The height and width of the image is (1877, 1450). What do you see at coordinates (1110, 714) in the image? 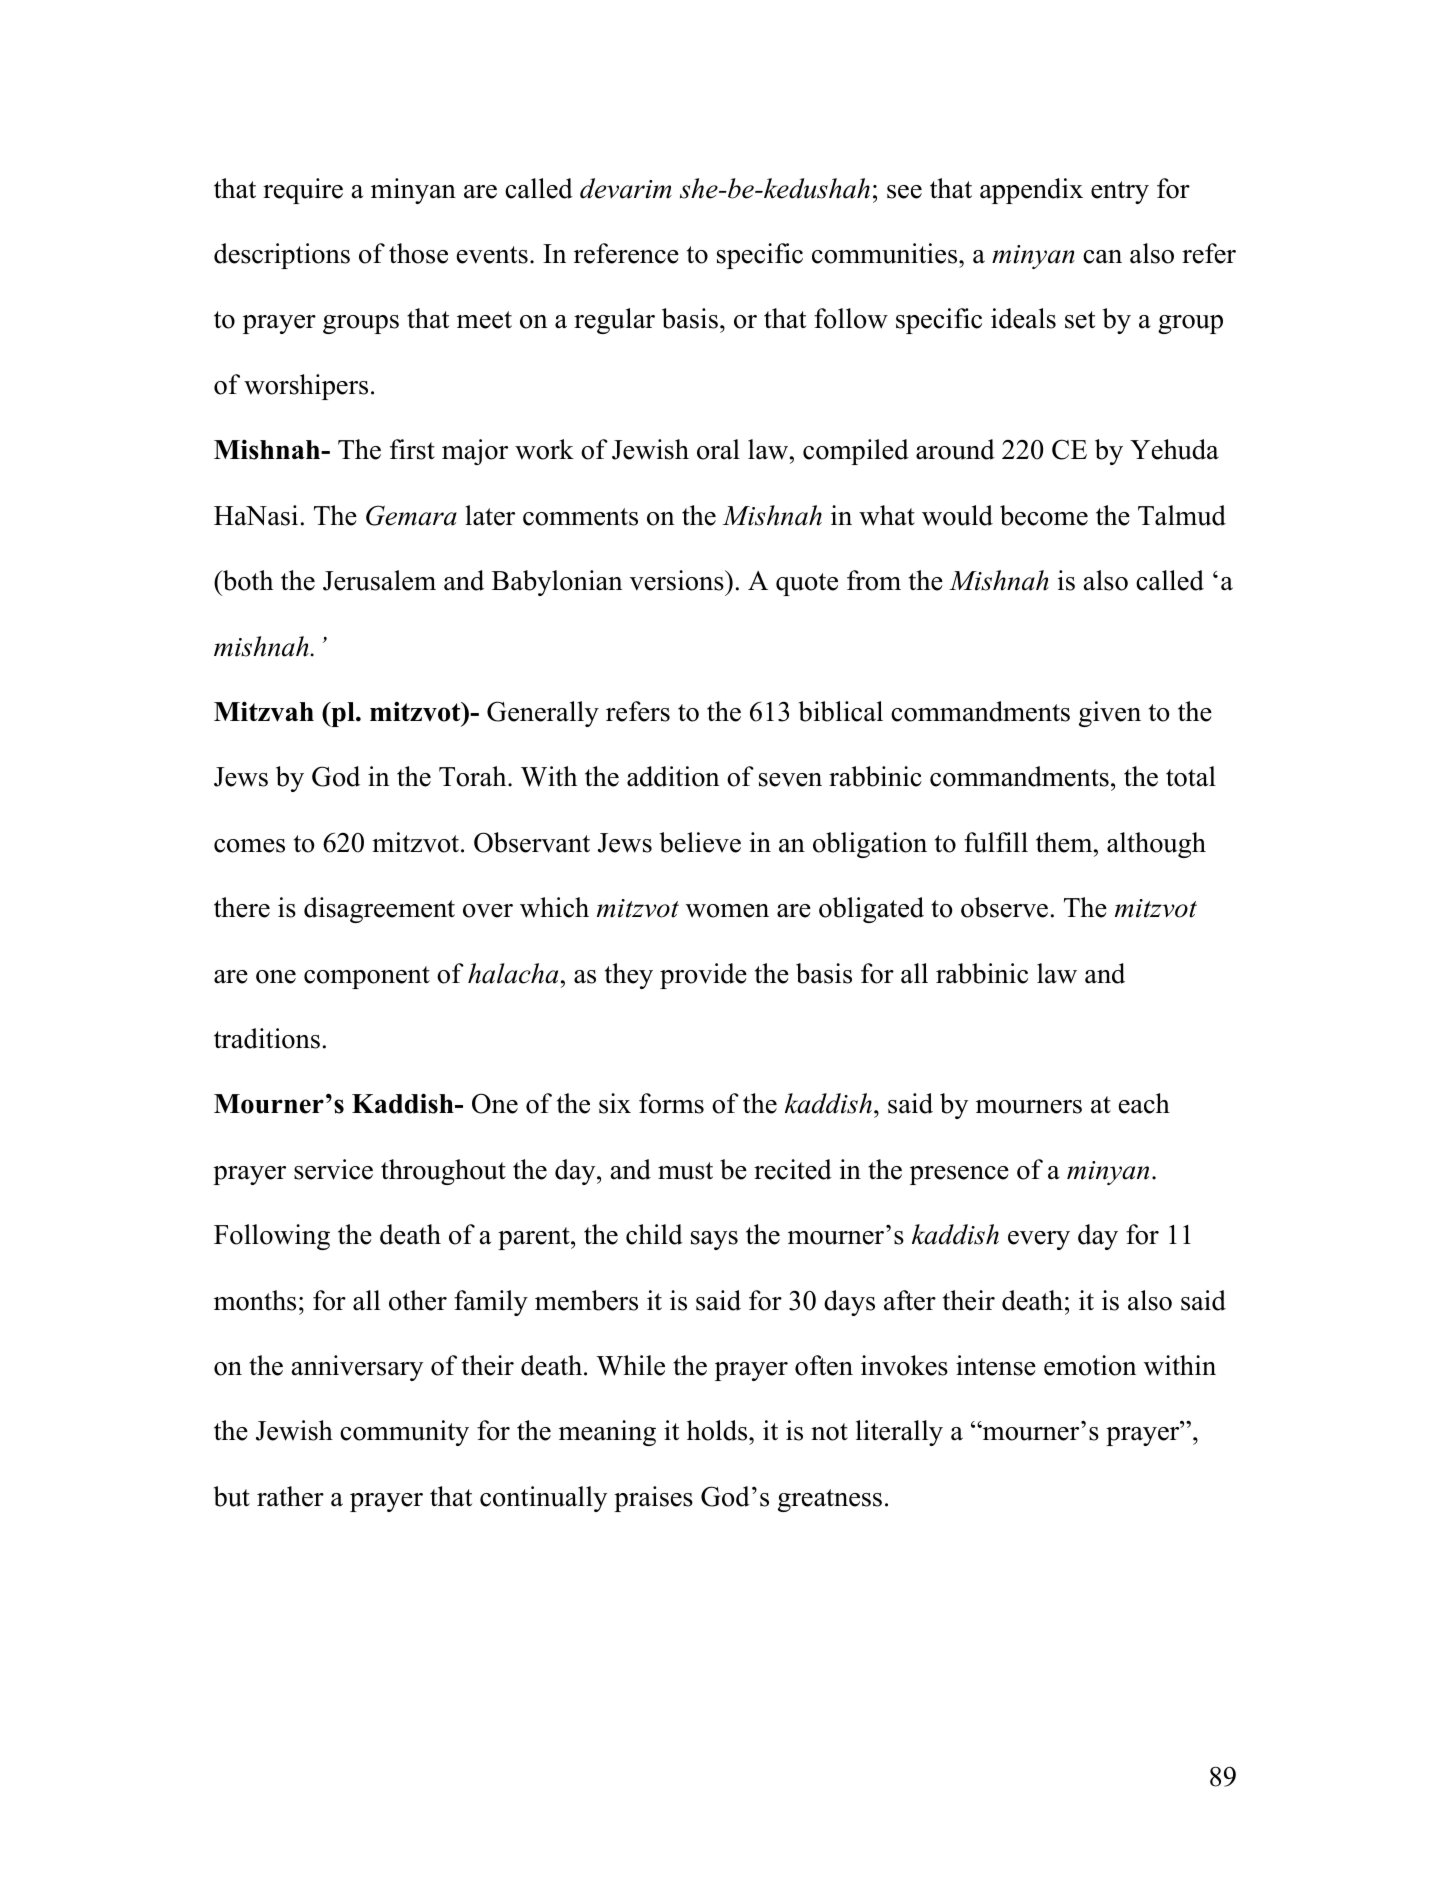
I see `given` at bounding box center [1110, 714].
